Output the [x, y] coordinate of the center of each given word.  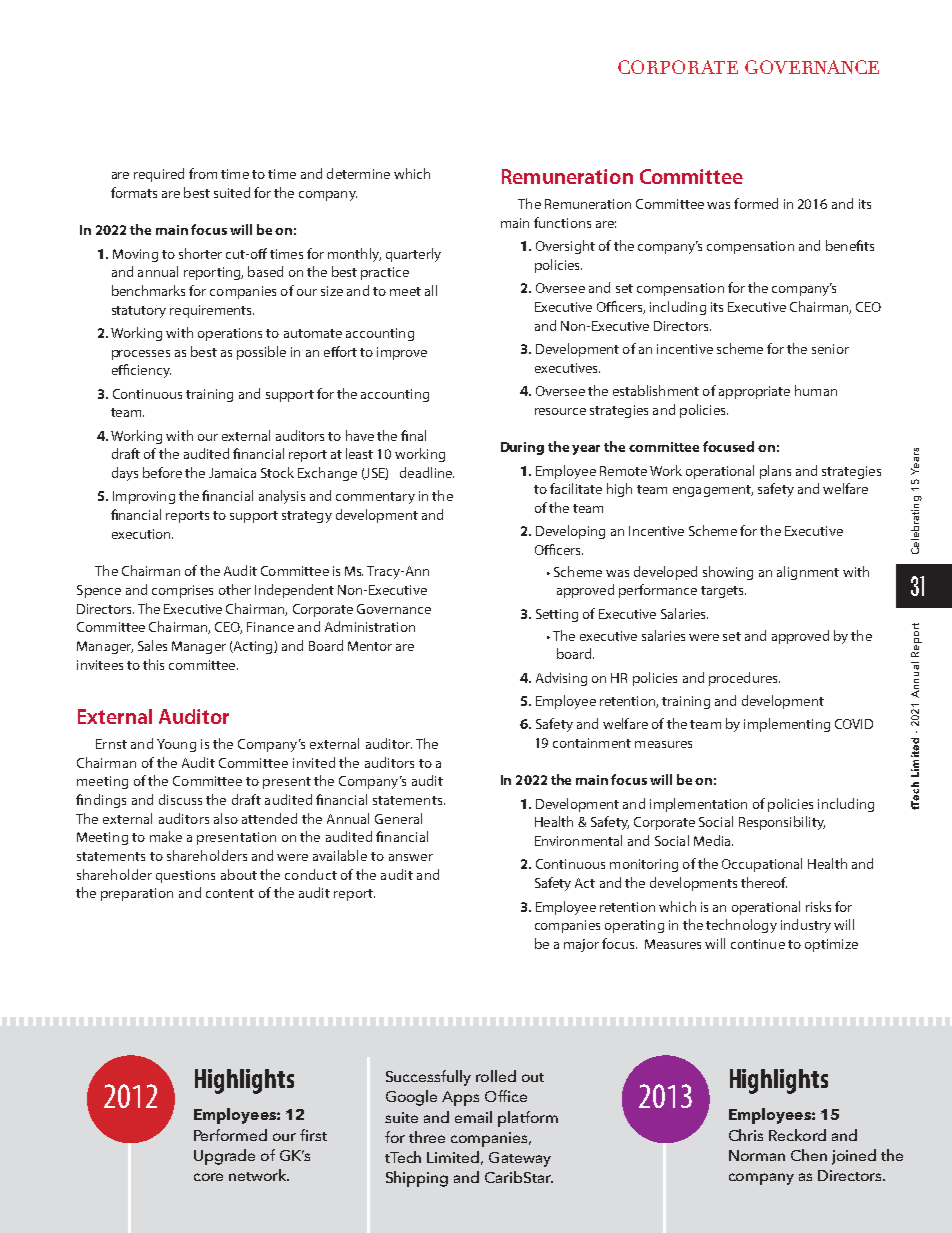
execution [142, 534]
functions [562, 222]
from [203, 173]
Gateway [520, 1159]
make [166, 836]
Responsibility [782, 823]
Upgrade [224, 1157]
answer [411, 857]
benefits [850, 245]
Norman [757, 1155]
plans [775, 472]
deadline [427, 472]
